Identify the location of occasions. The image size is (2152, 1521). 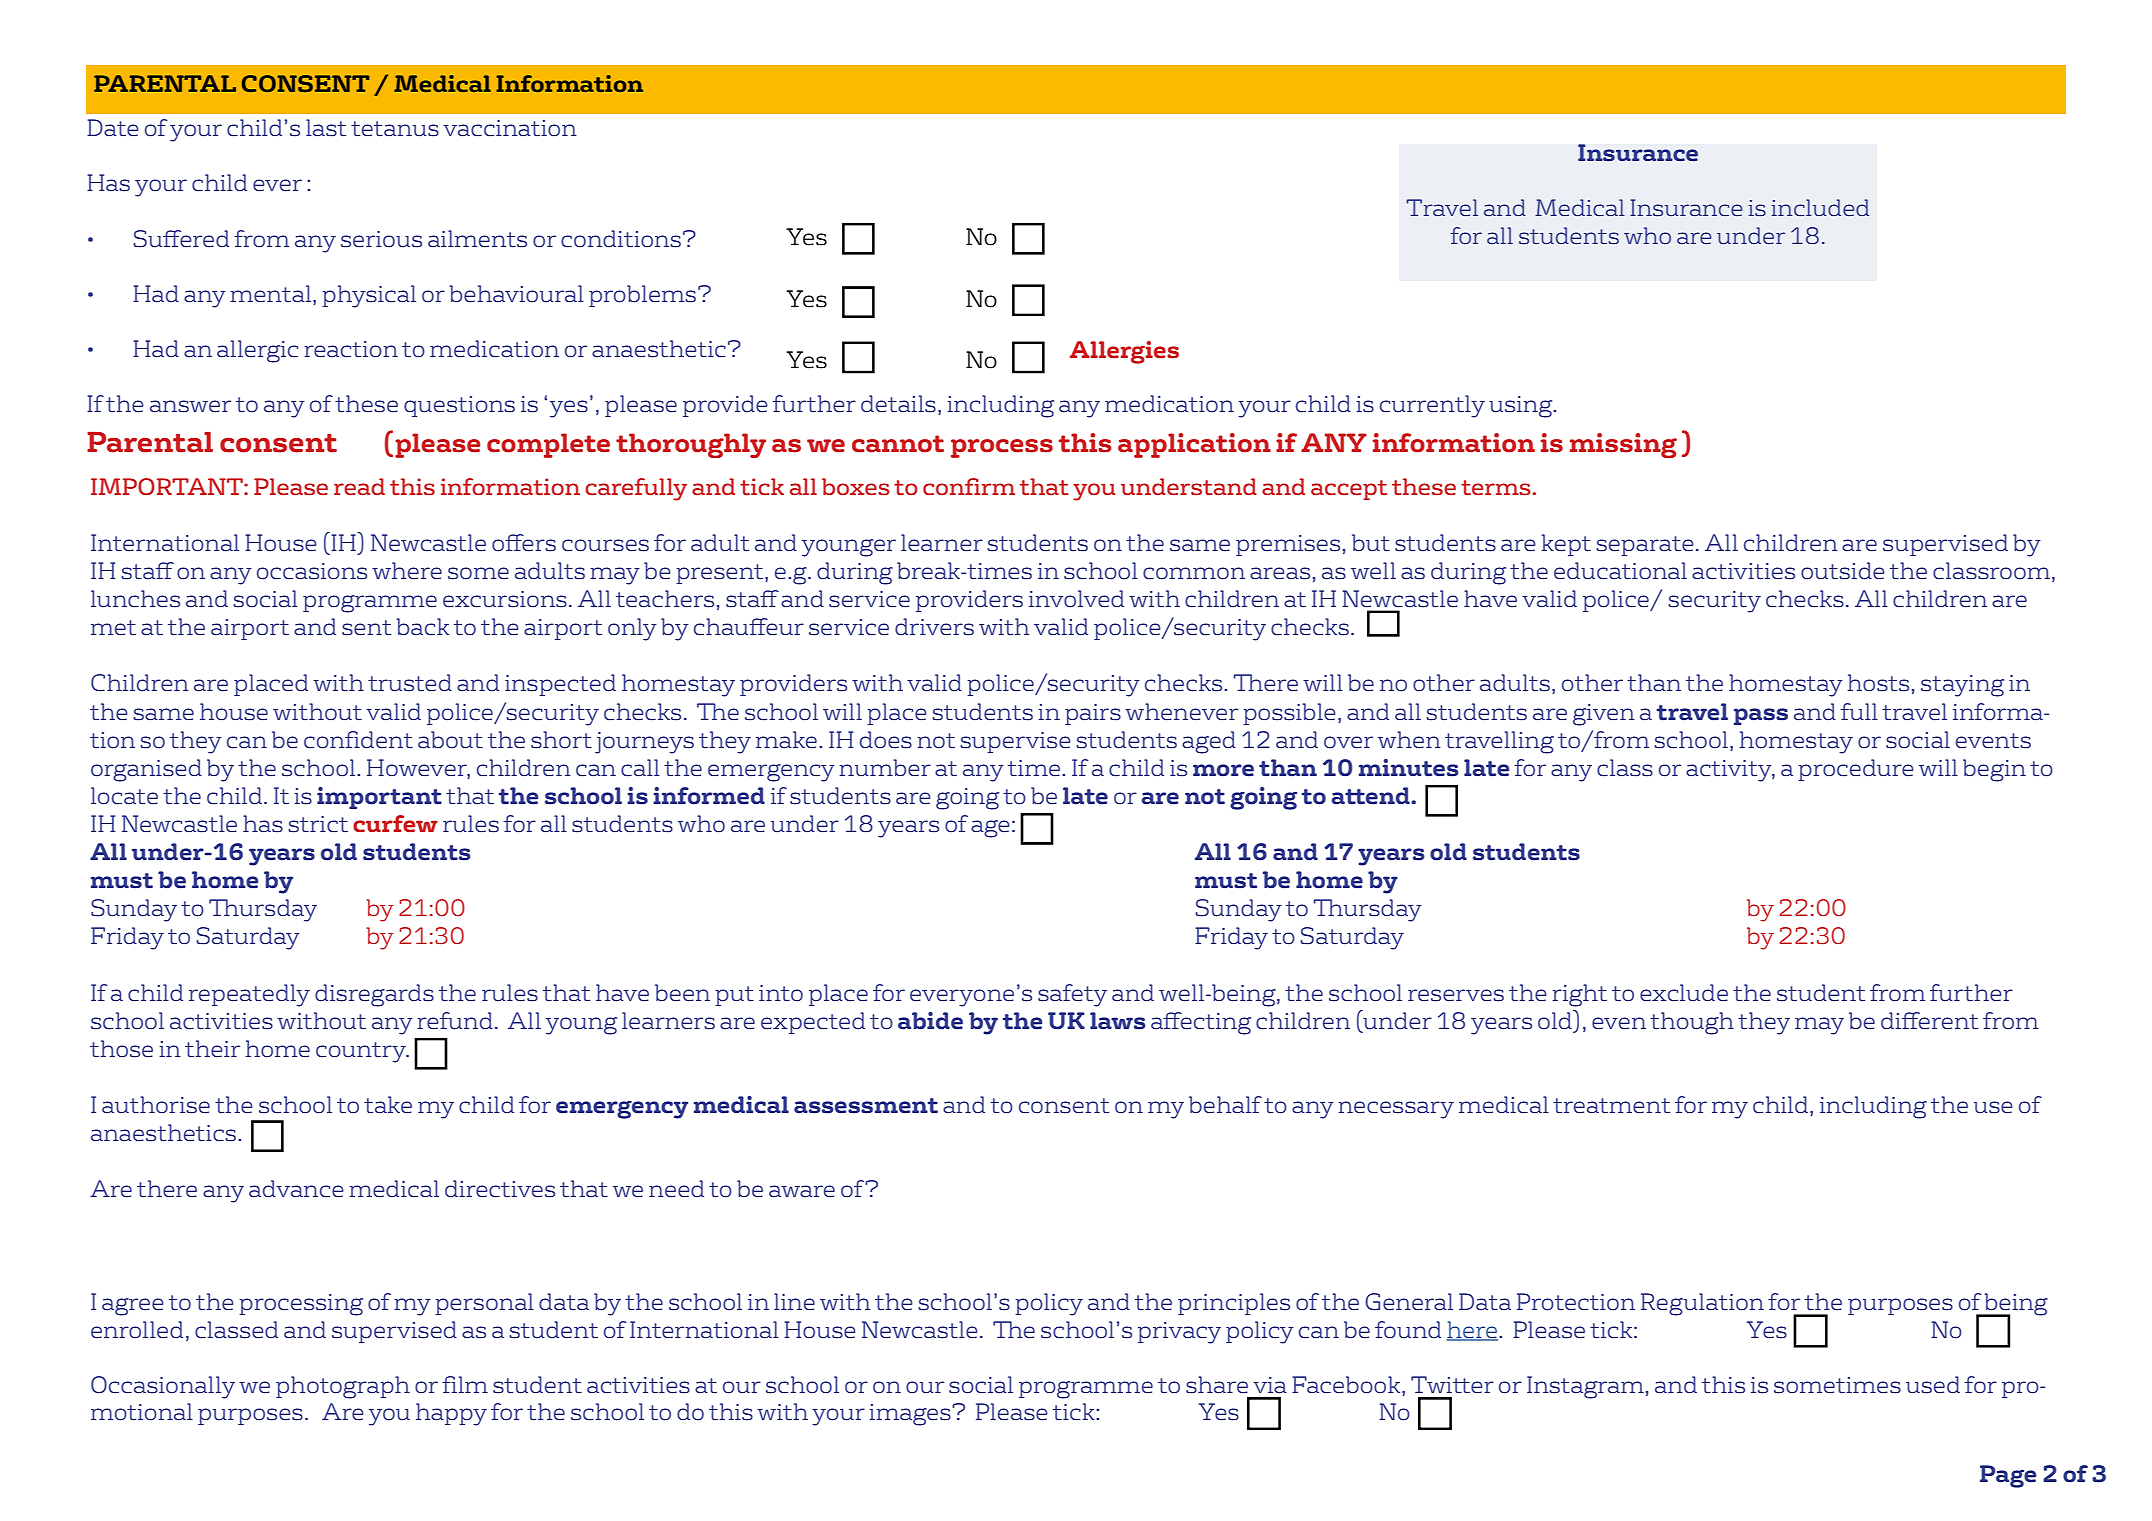
(312, 571).
